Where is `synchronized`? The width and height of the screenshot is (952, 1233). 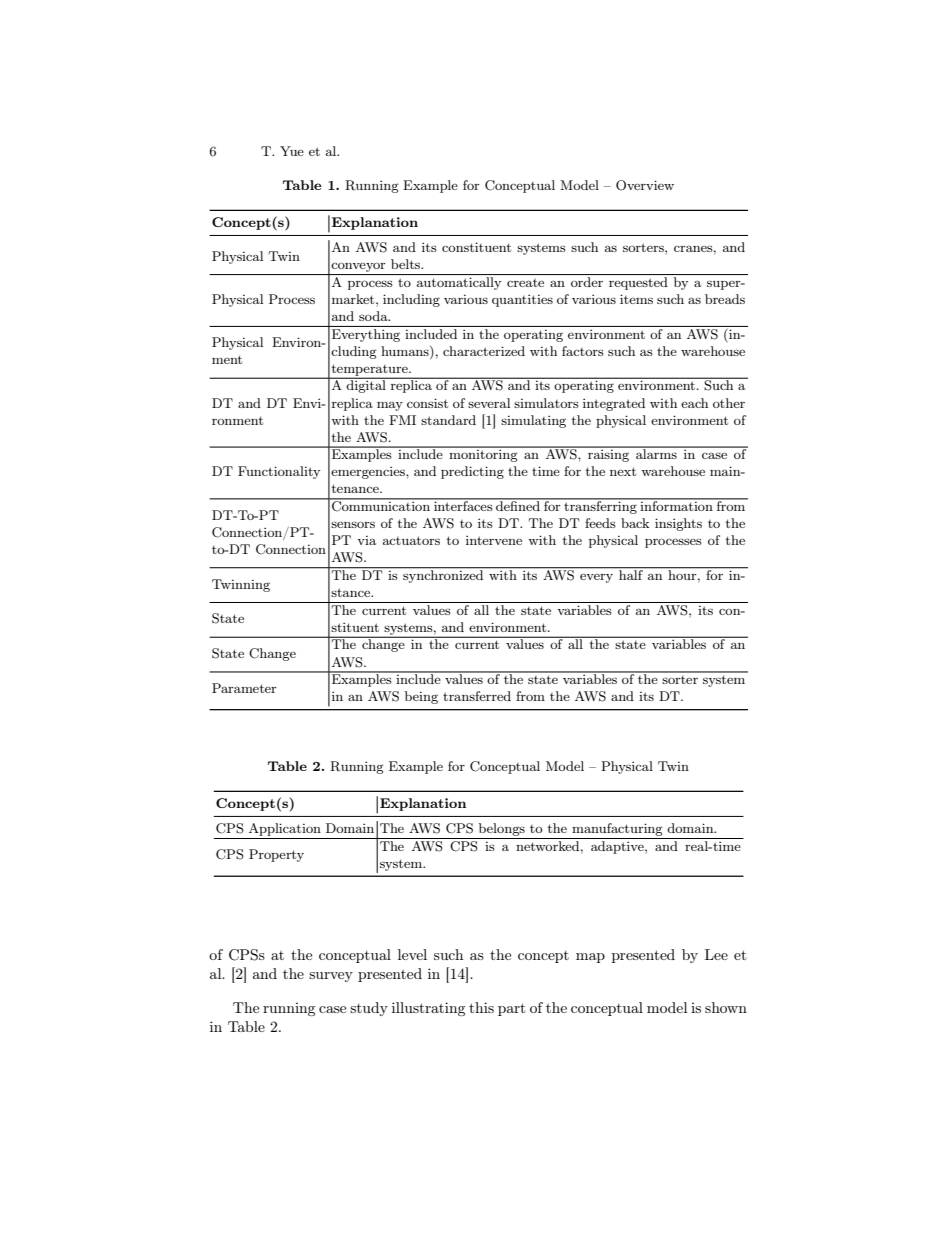
synchronized is located at coordinates (443, 575).
